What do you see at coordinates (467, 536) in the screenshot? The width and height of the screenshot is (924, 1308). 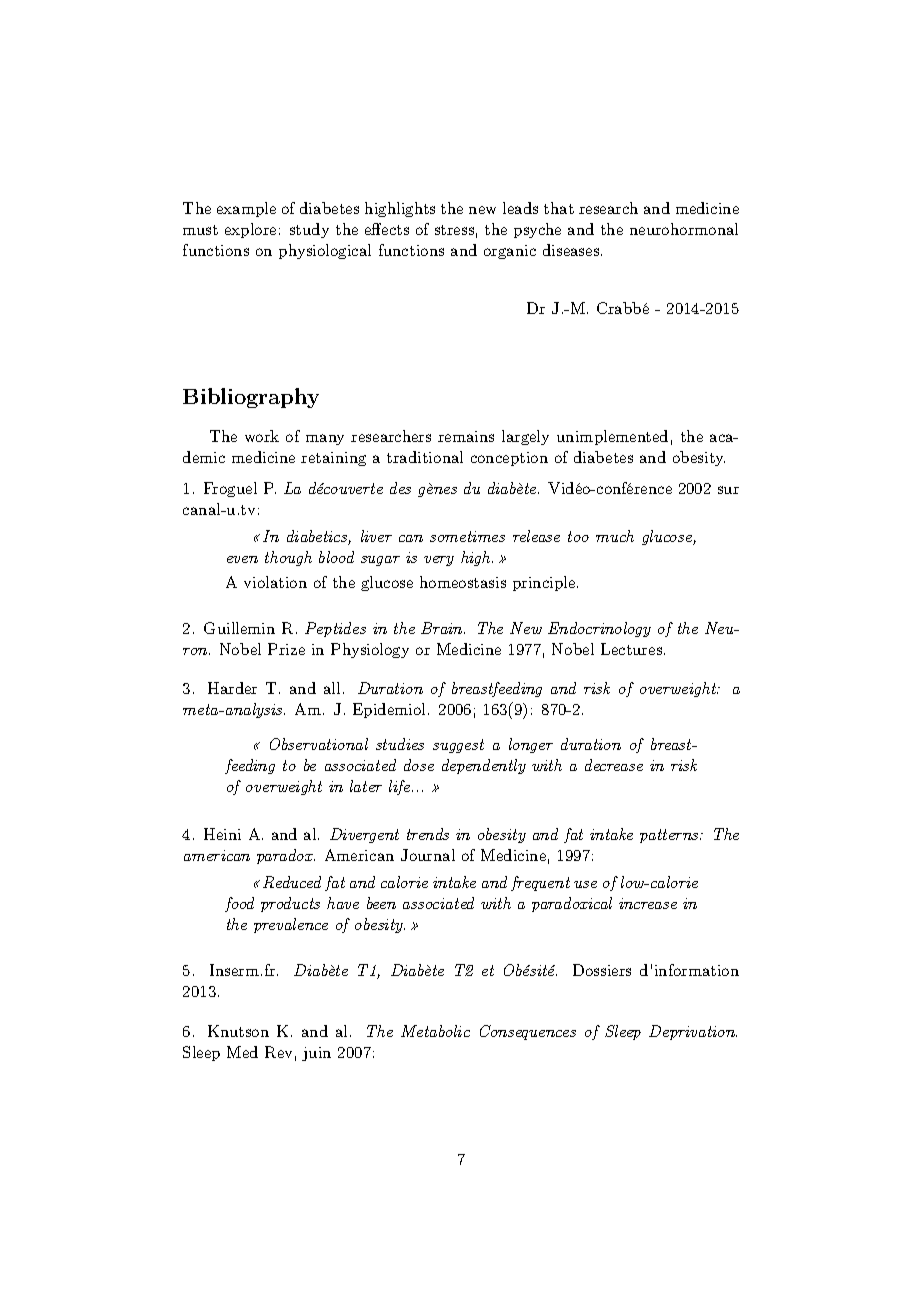 I see `sometimes` at bounding box center [467, 536].
